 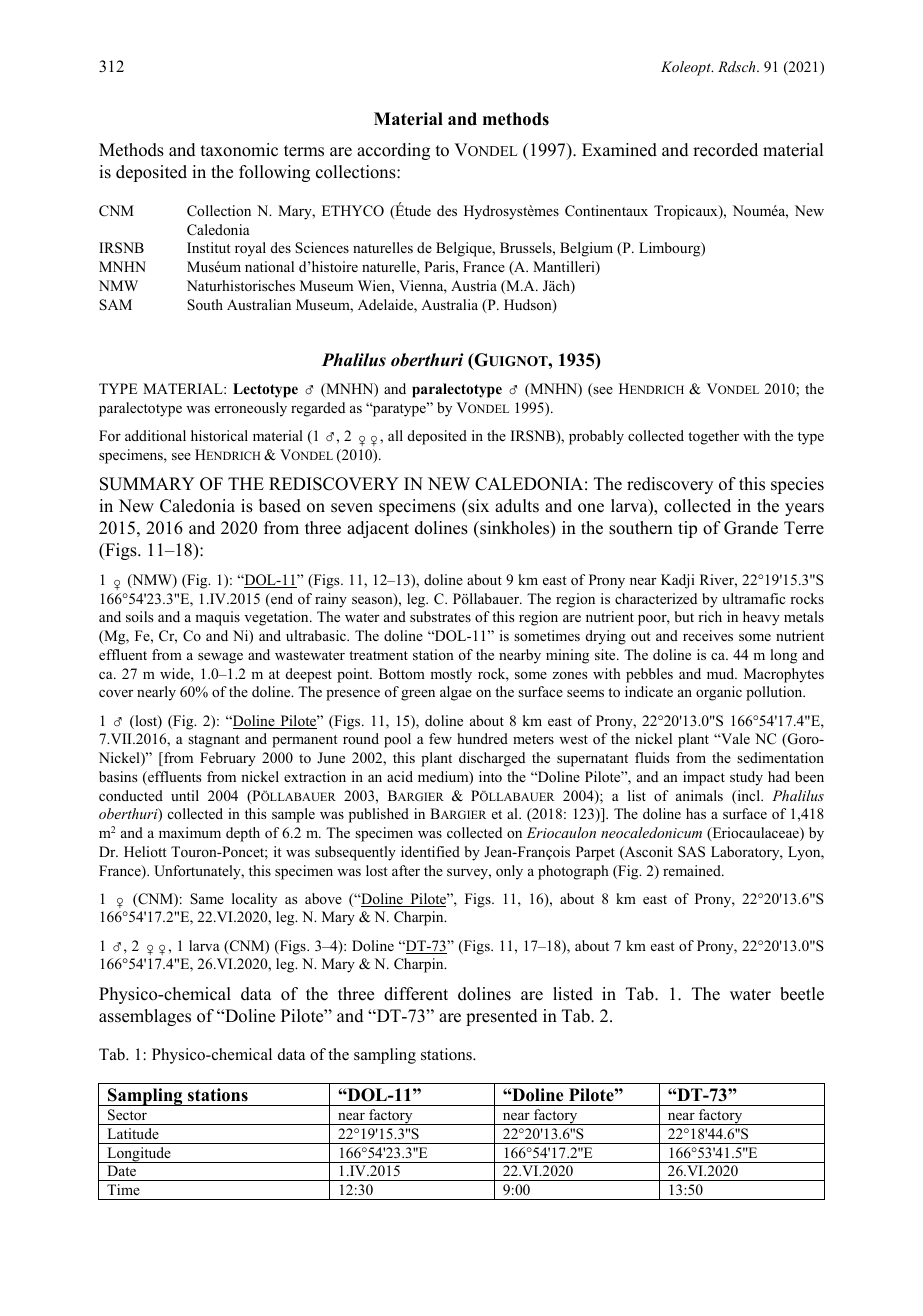 I want to click on different, so click(x=416, y=994).
